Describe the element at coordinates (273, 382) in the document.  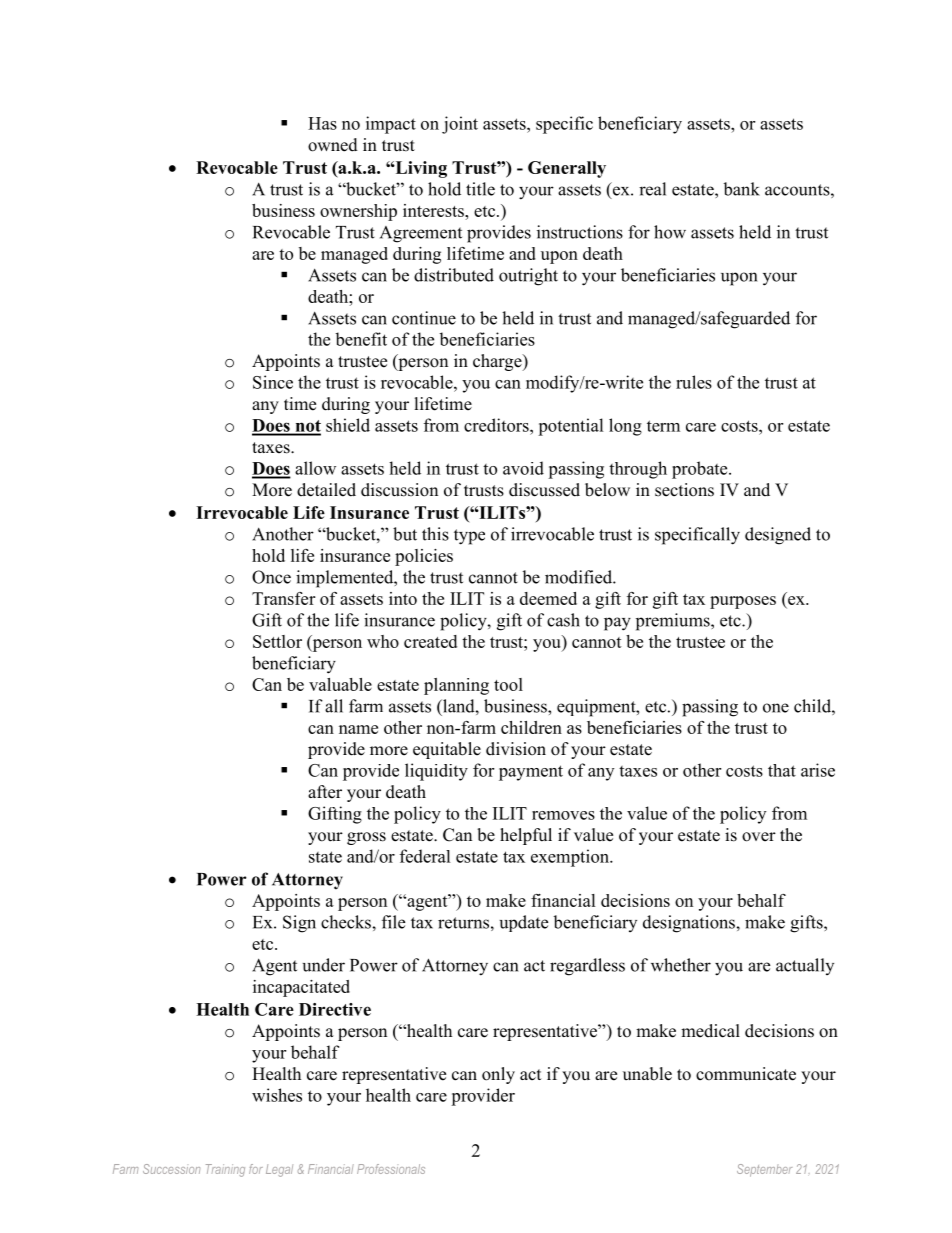
I see `Since` at that location.
